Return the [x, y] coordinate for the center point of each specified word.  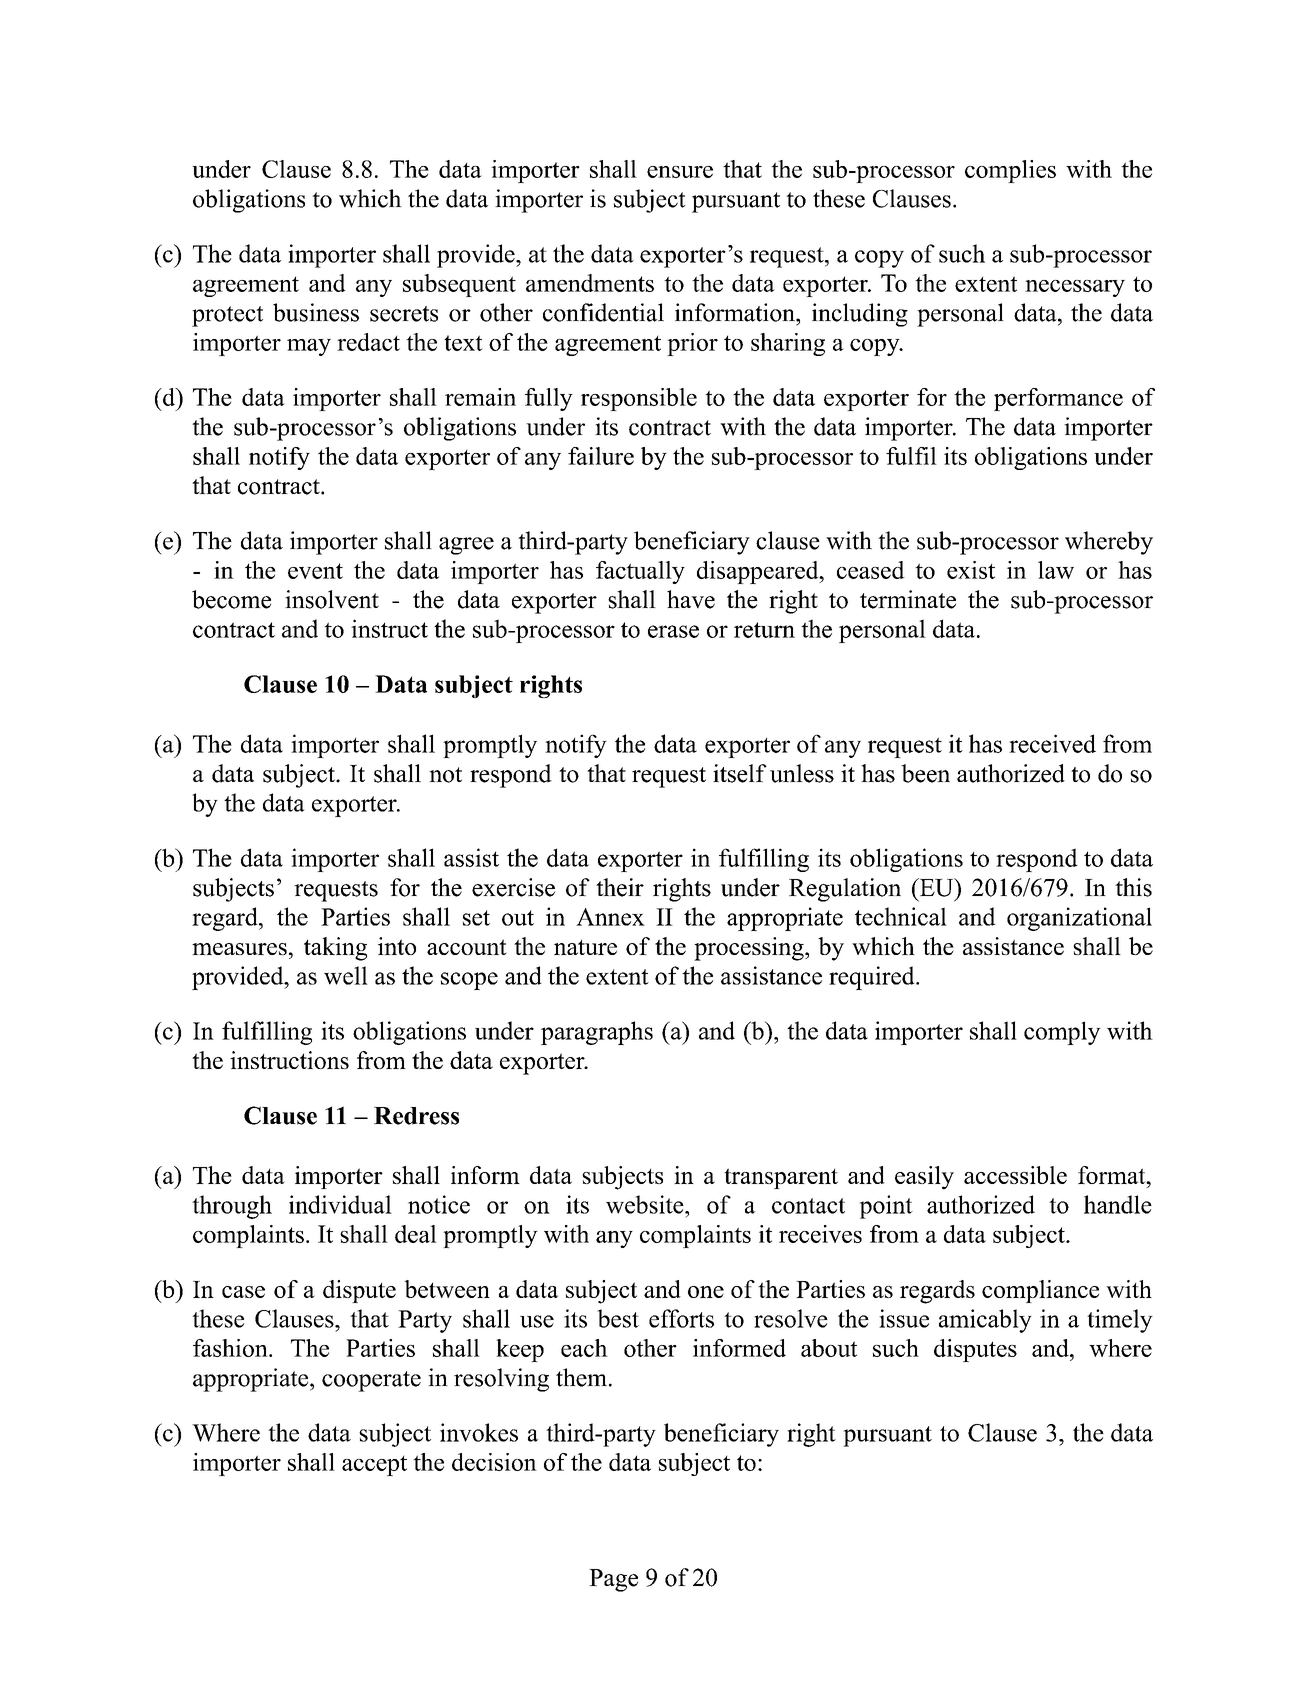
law [1056, 570]
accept [374, 1466]
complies [1010, 171]
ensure [680, 172]
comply [1062, 1033]
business [316, 312]
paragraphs [597, 1033]
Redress [416, 1116]
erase [673, 631]
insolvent [332, 599]
